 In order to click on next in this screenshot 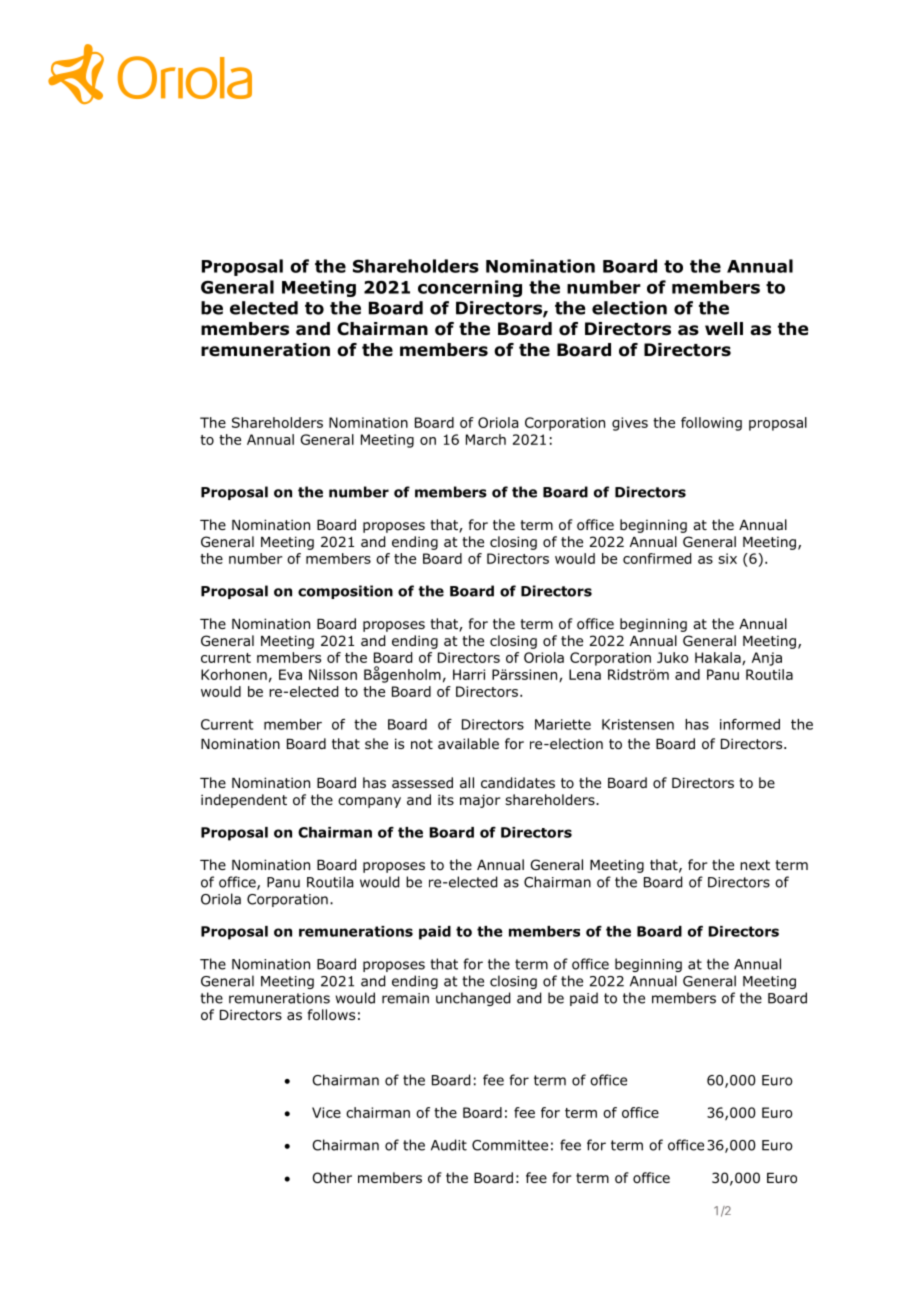, I will do `click(755, 865)`.
